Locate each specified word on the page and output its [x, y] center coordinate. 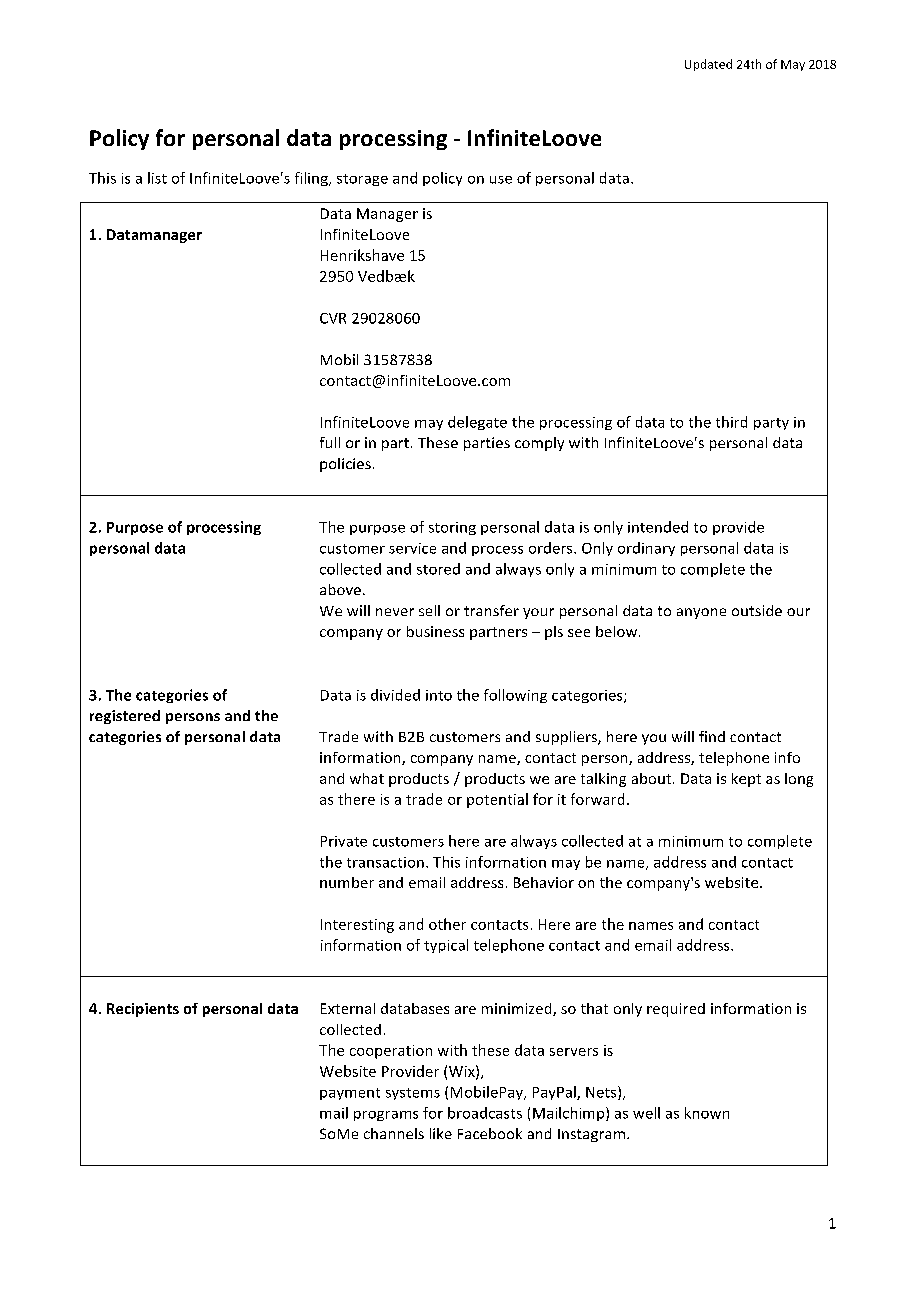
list [157, 178]
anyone [701, 613]
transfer [491, 610]
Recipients [143, 1010]
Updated [708, 65]
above [340, 589]
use [501, 180]
